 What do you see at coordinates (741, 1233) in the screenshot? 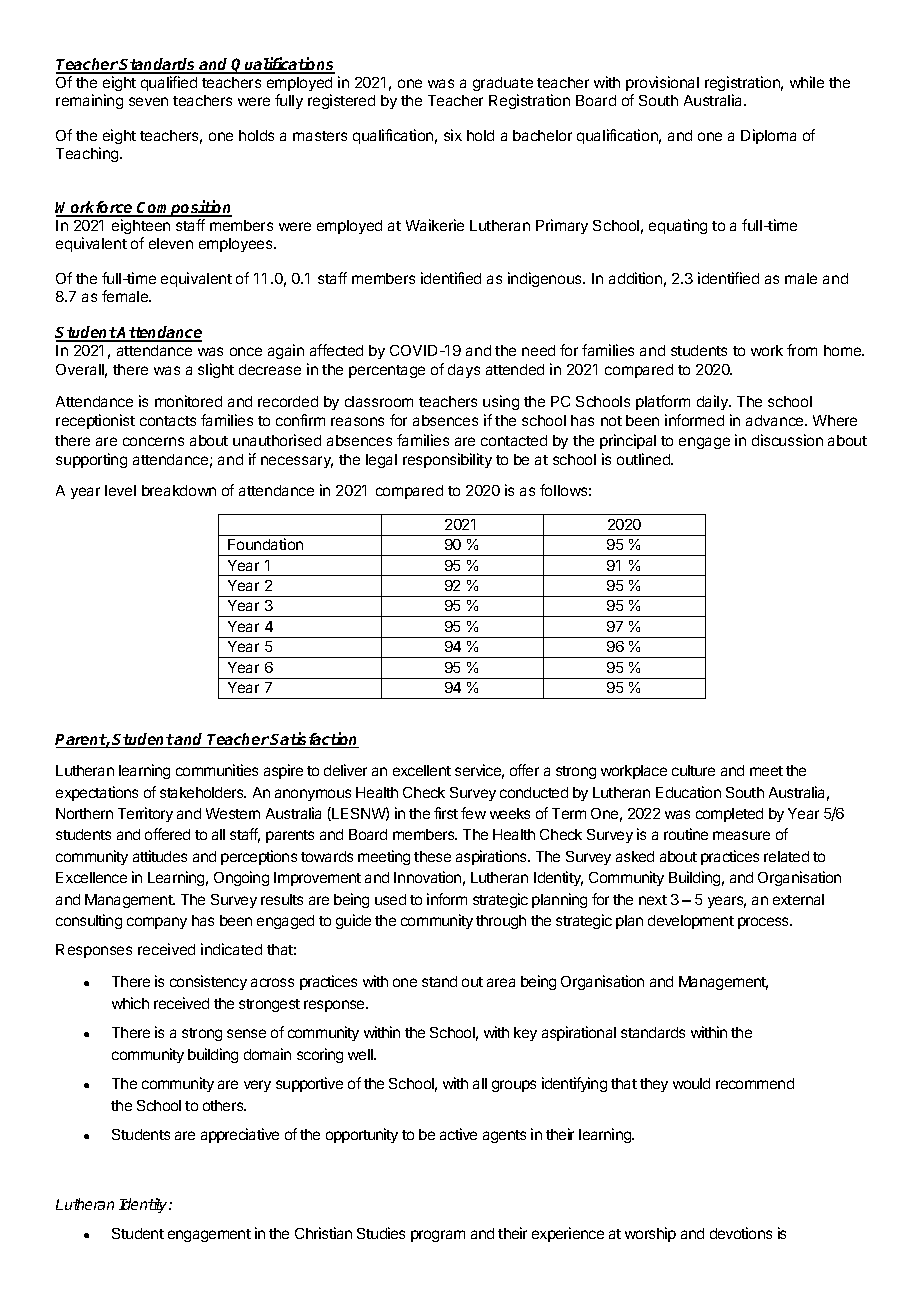
I see `devotions` at bounding box center [741, 1233].
